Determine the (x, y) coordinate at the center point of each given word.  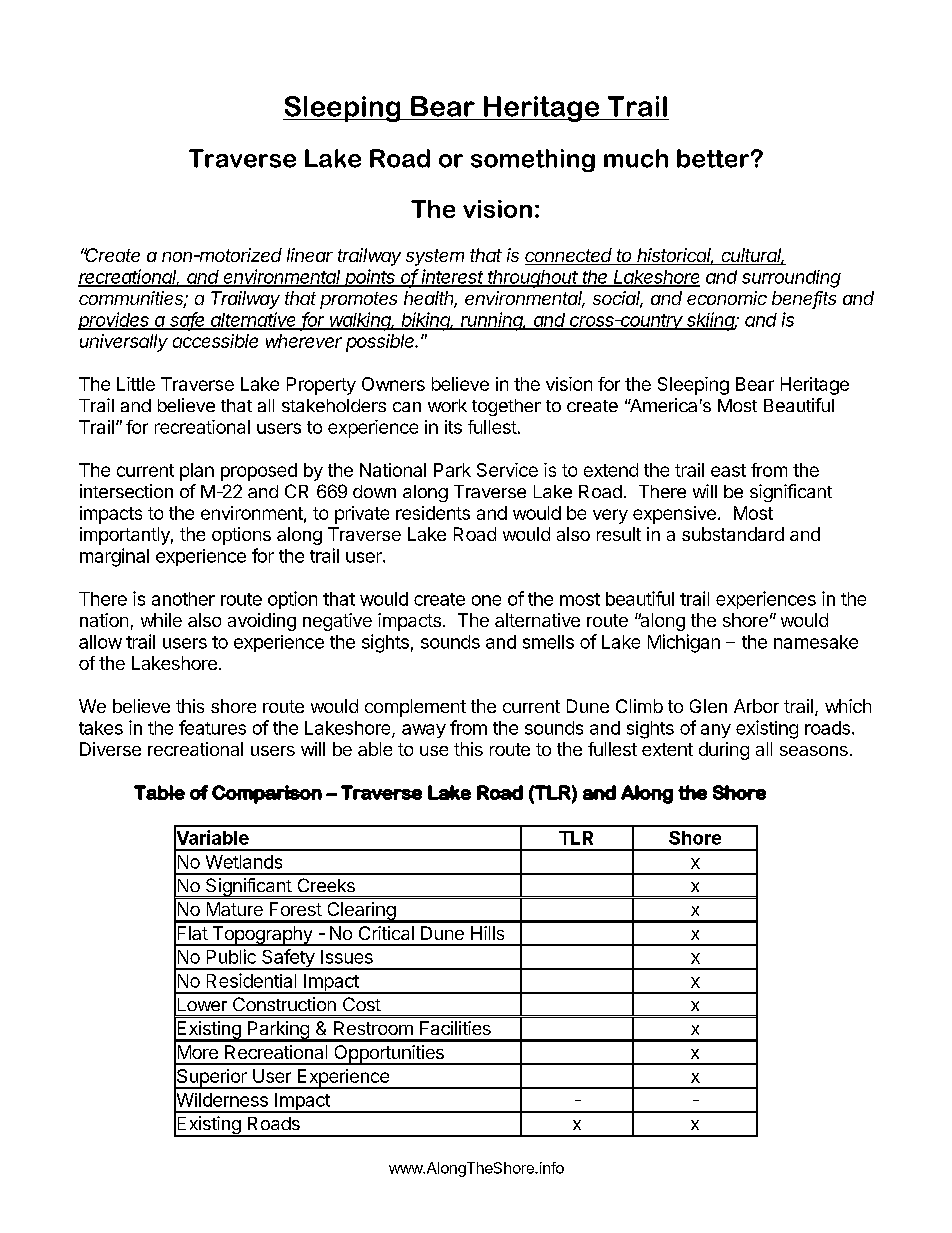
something (533, 160)
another (183, 599)
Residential (251, 980)
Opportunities (389, 1055)
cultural (752, 256)
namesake (816, 642)
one (486, 600)
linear (310, 255)
